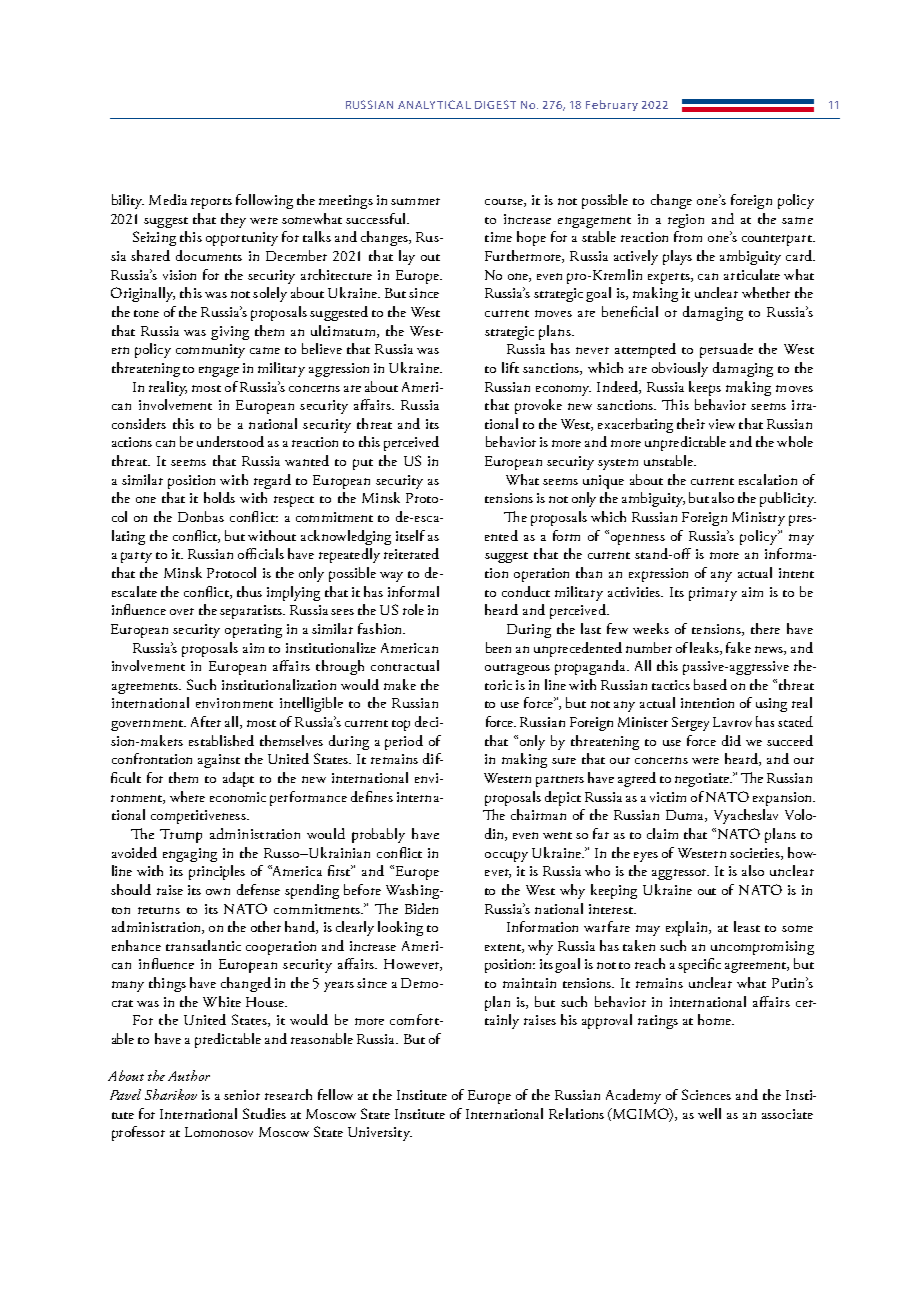 This image has width=924, height=1308. Describe the element at coordinates (242, 1095) in the image. I see `senior` at that location.
